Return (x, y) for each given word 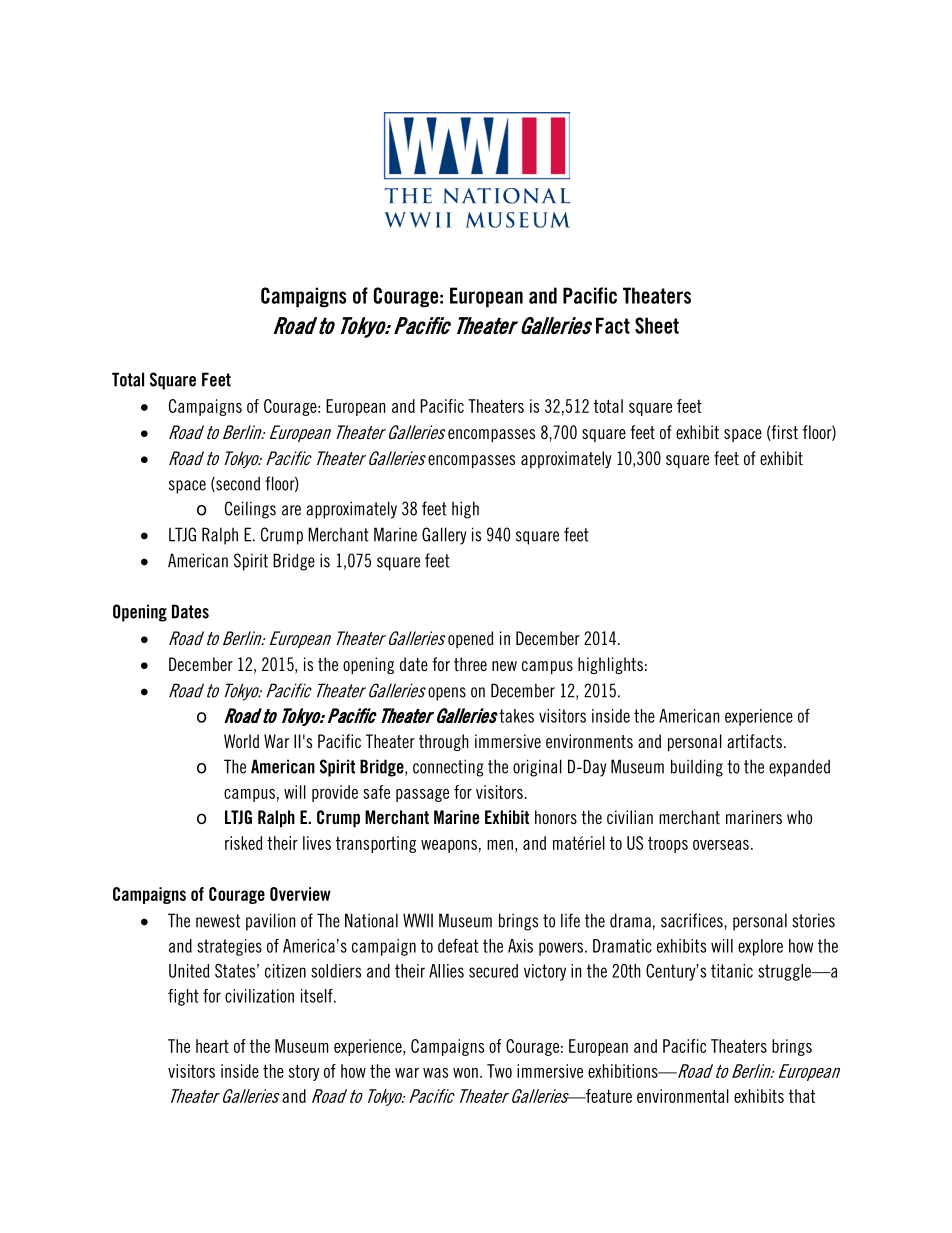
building (697, 768)
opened (471, 639)
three (470, 664)
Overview (300, 894)
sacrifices (693, 920)
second (237, 484)
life (570, 920)
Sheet (657, 325)
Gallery (444, 536)
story (304, 1072)
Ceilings (250, 510)
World (241, 741)
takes (516, 716)
